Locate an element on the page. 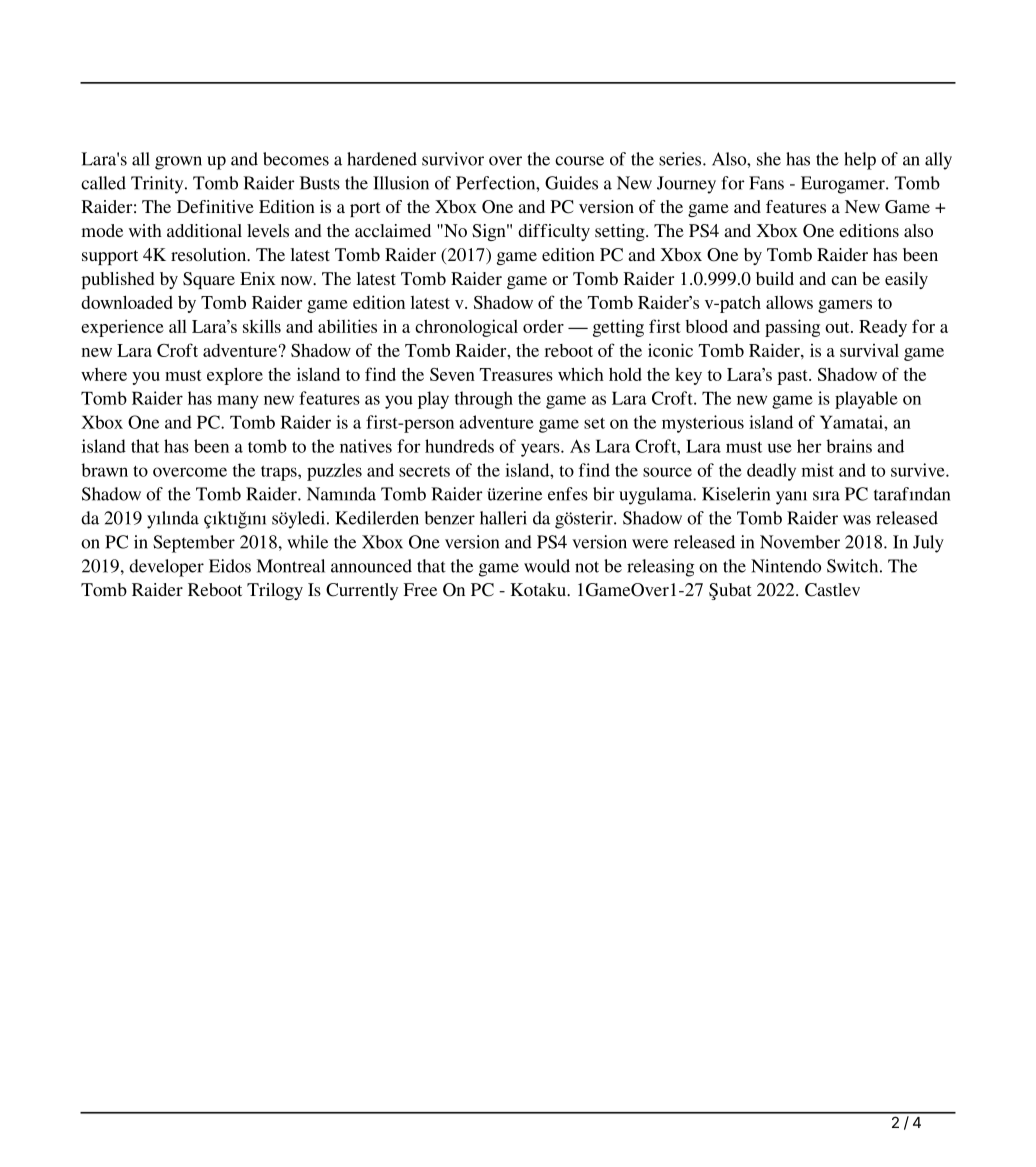  help is located at coordinates (860, 161).
